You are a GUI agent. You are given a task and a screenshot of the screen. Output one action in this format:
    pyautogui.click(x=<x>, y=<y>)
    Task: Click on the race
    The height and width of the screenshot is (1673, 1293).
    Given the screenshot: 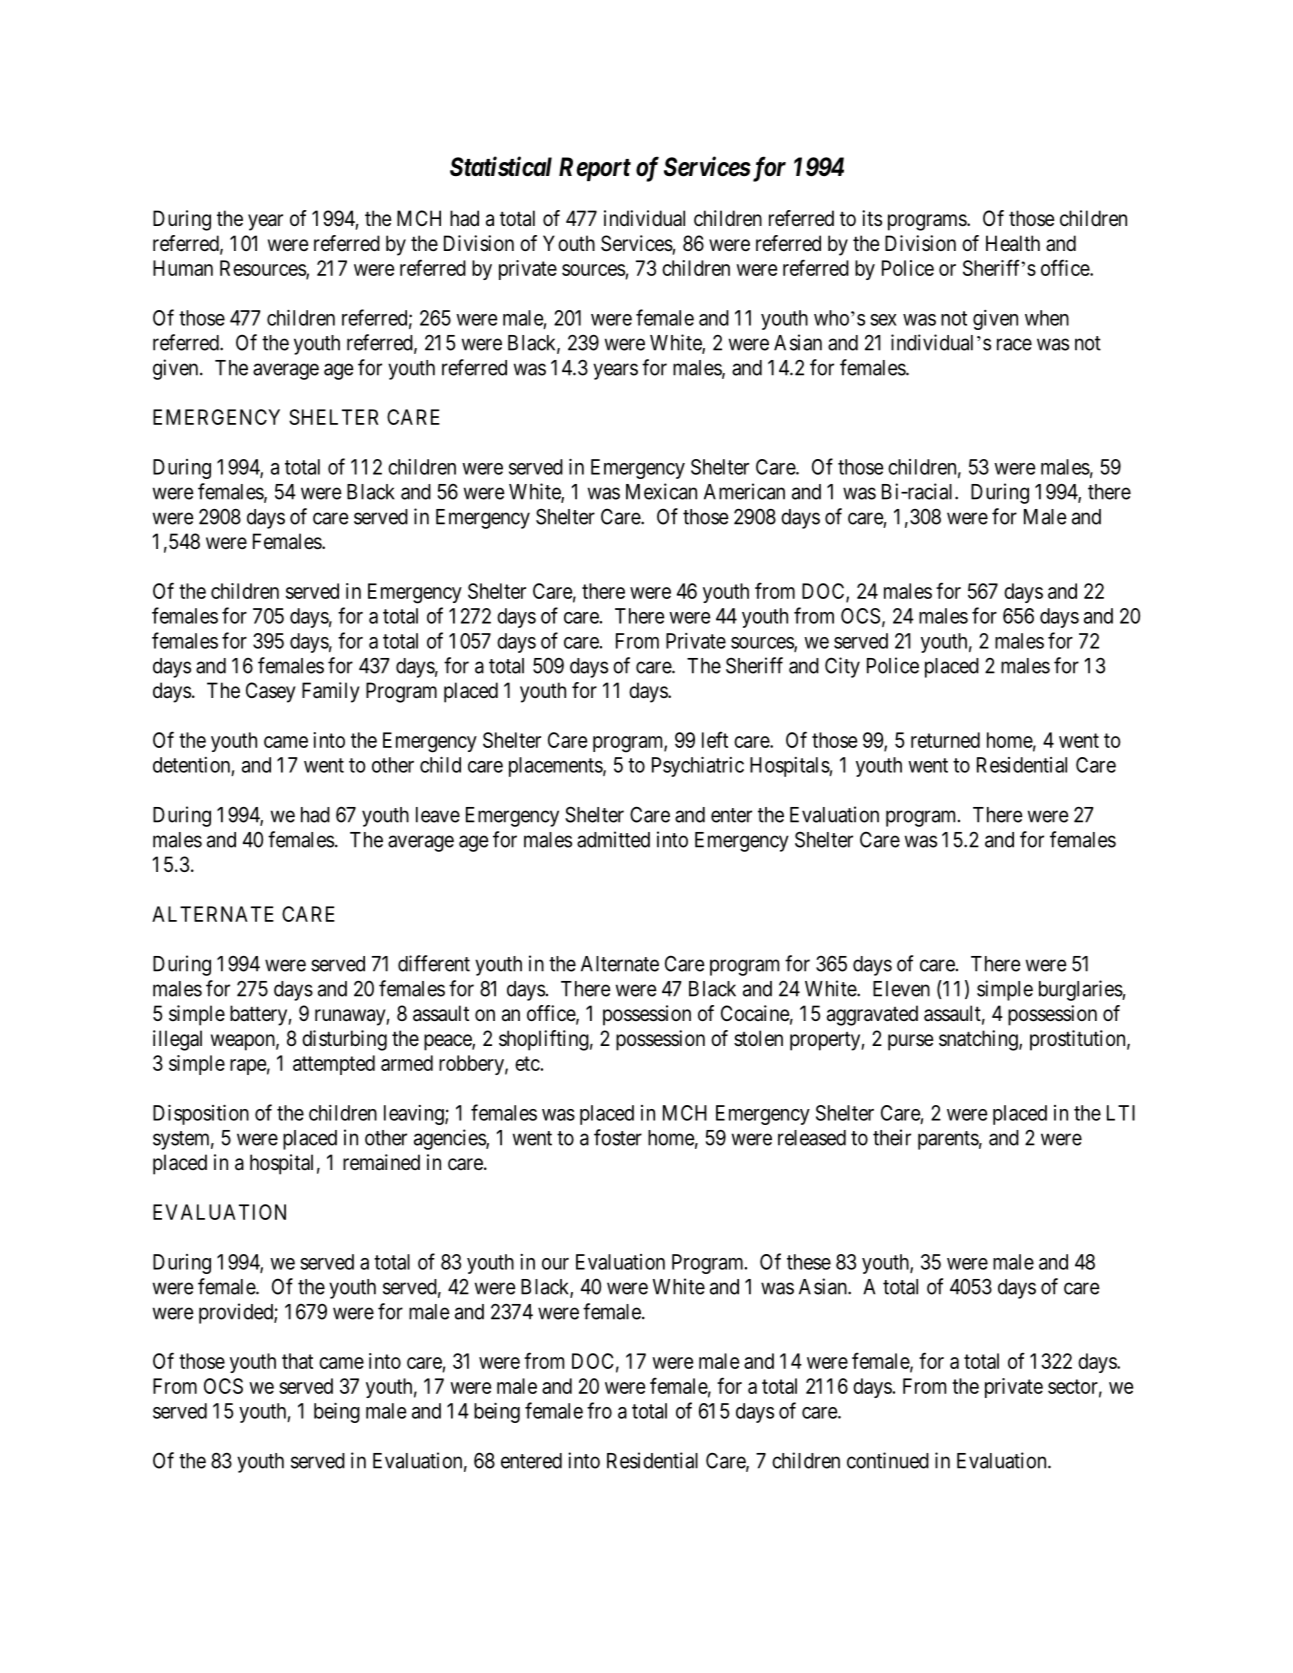 What is the action you would take?
    pyautogui.click(x=1014, y=344)
